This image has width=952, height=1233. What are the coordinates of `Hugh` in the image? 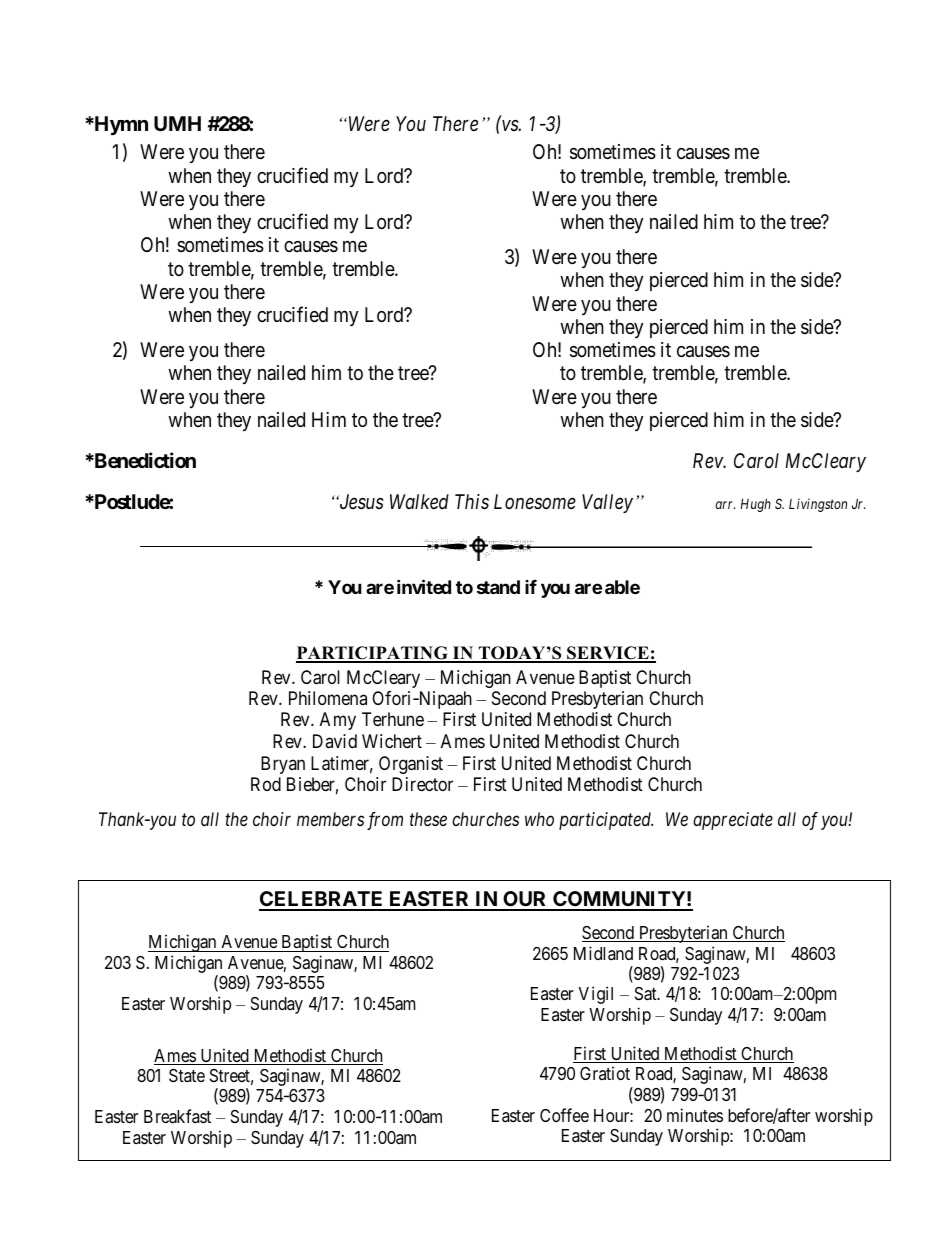 It's located at (755, 505).
